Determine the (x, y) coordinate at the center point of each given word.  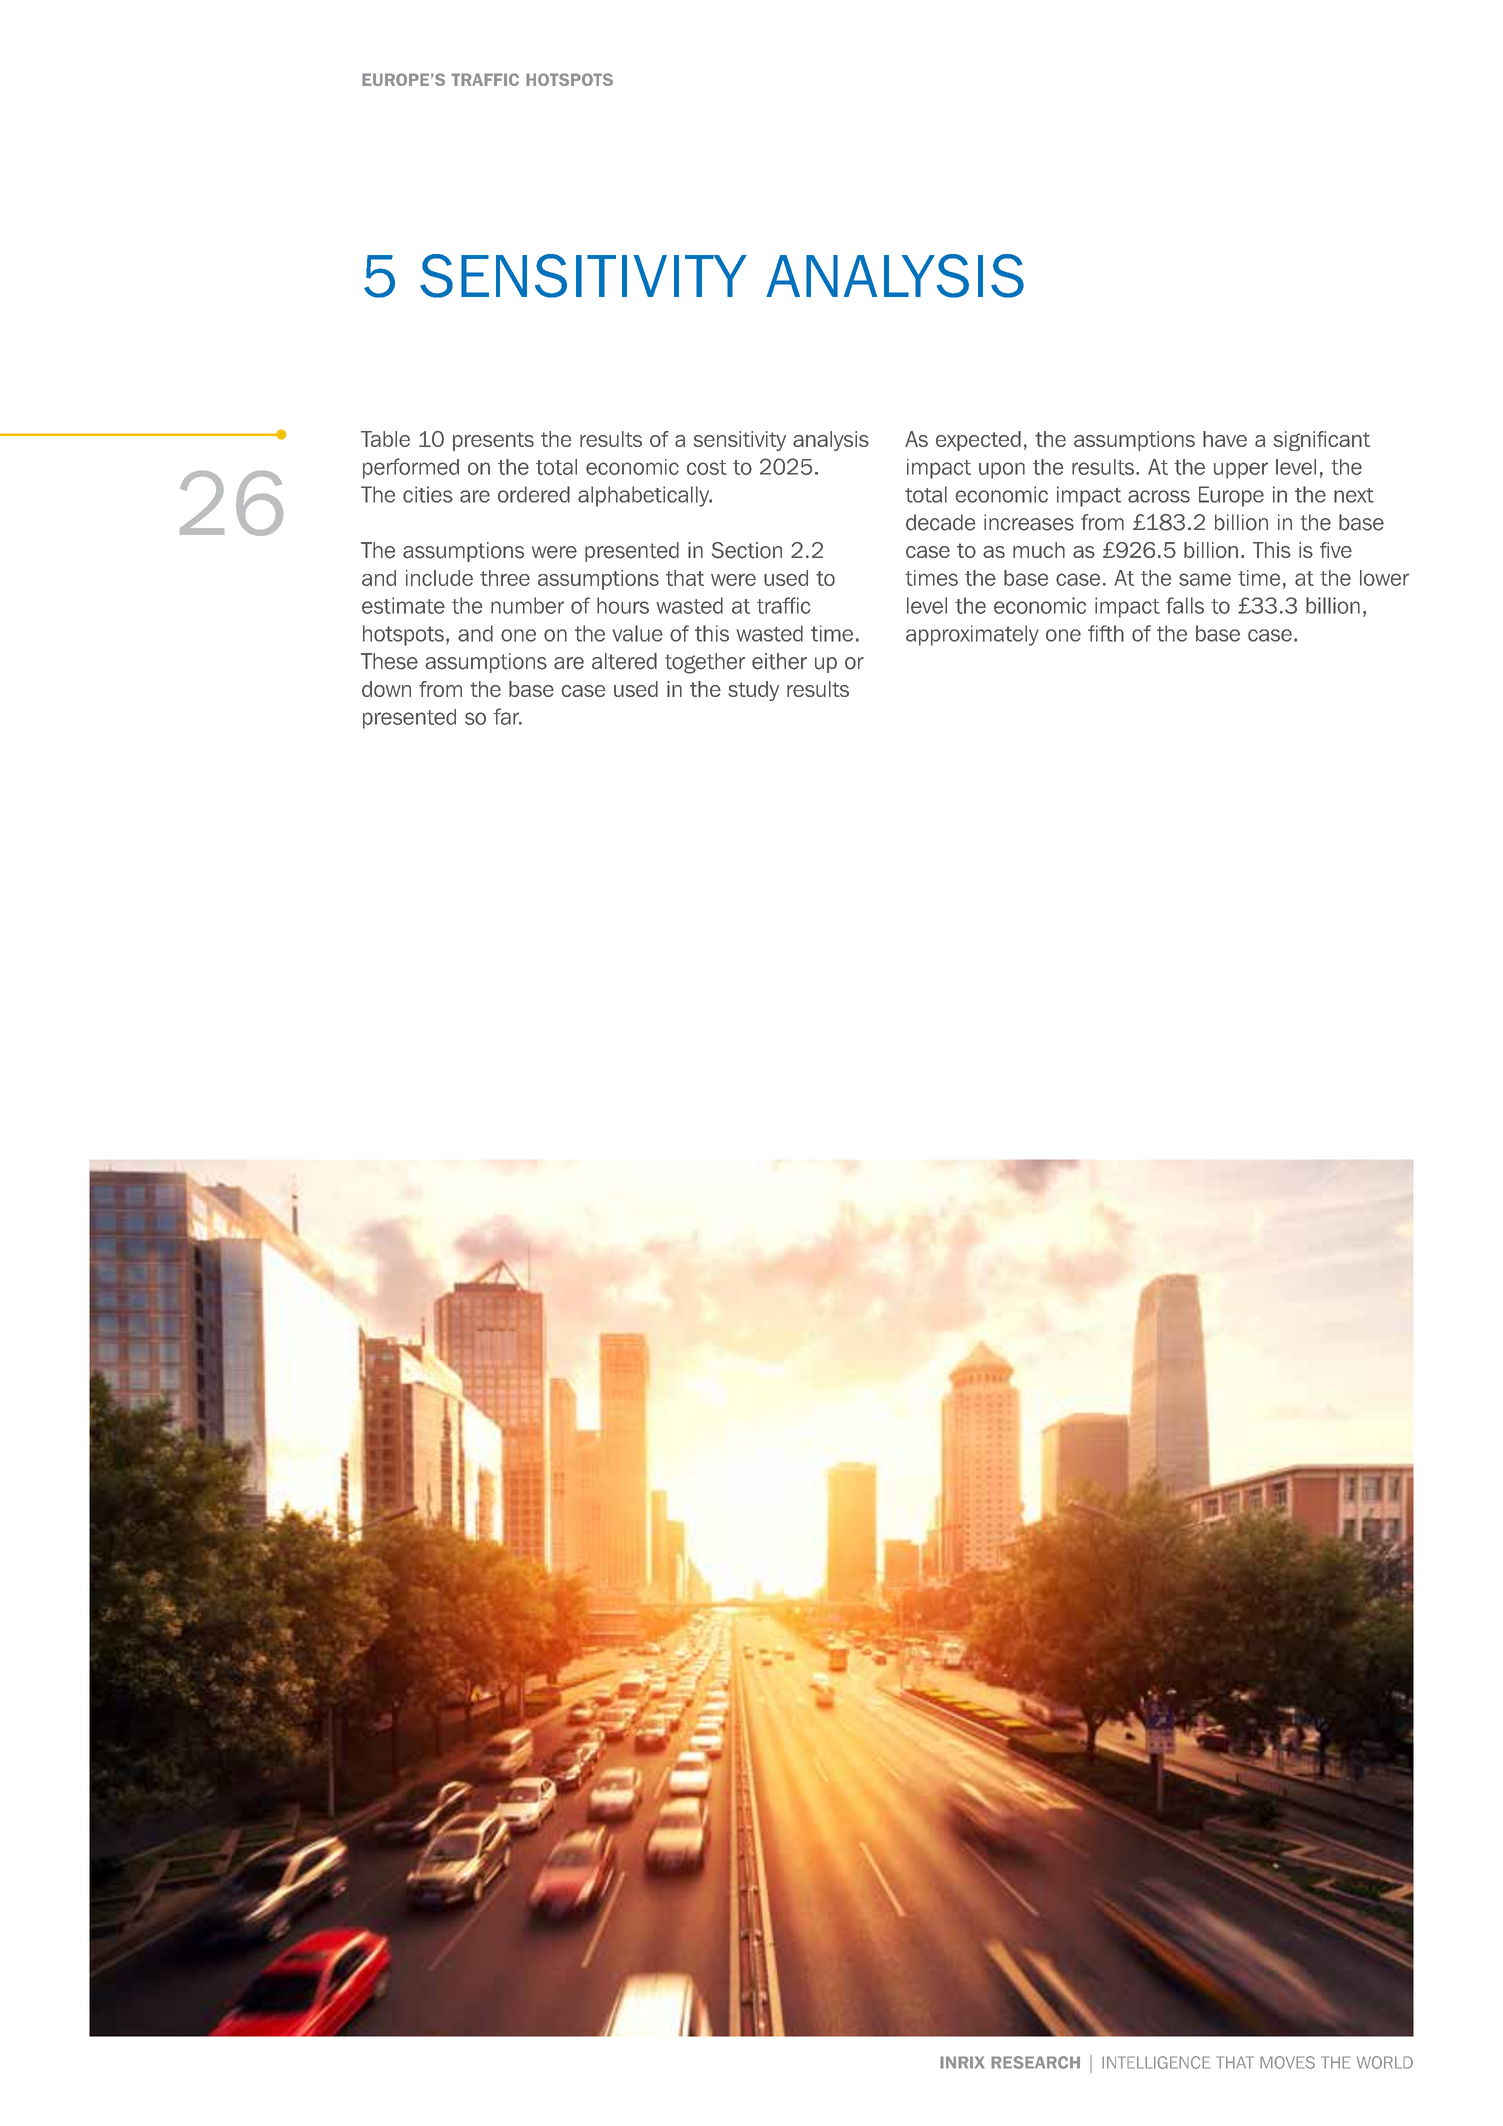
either (779, 661)
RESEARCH (1035, 2062)
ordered (534, 494)
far (507, 716)
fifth (1106, 633)
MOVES (1287, 2062)
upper (1241, 470)
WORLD (1385, 2062)
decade (940, 522)
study (753, 691)
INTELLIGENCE (1156, 2062)
